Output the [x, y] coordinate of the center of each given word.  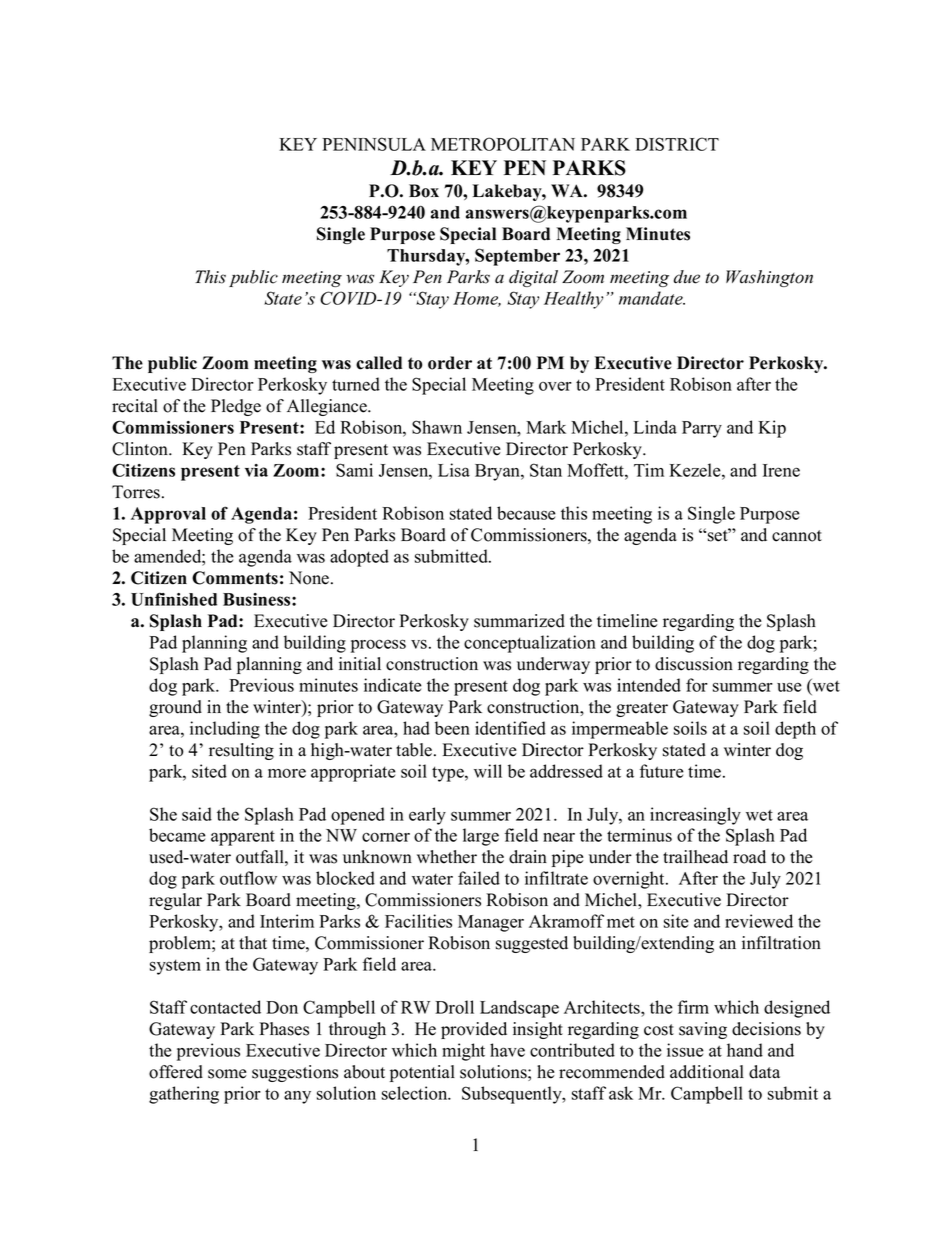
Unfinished [174, 599]
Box [424, 191]
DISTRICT [677, 144]
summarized [519, 621]
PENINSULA [374, 144]
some [227, 1074]
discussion [694, 664]
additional [707, 1072]
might [463, 1052]
